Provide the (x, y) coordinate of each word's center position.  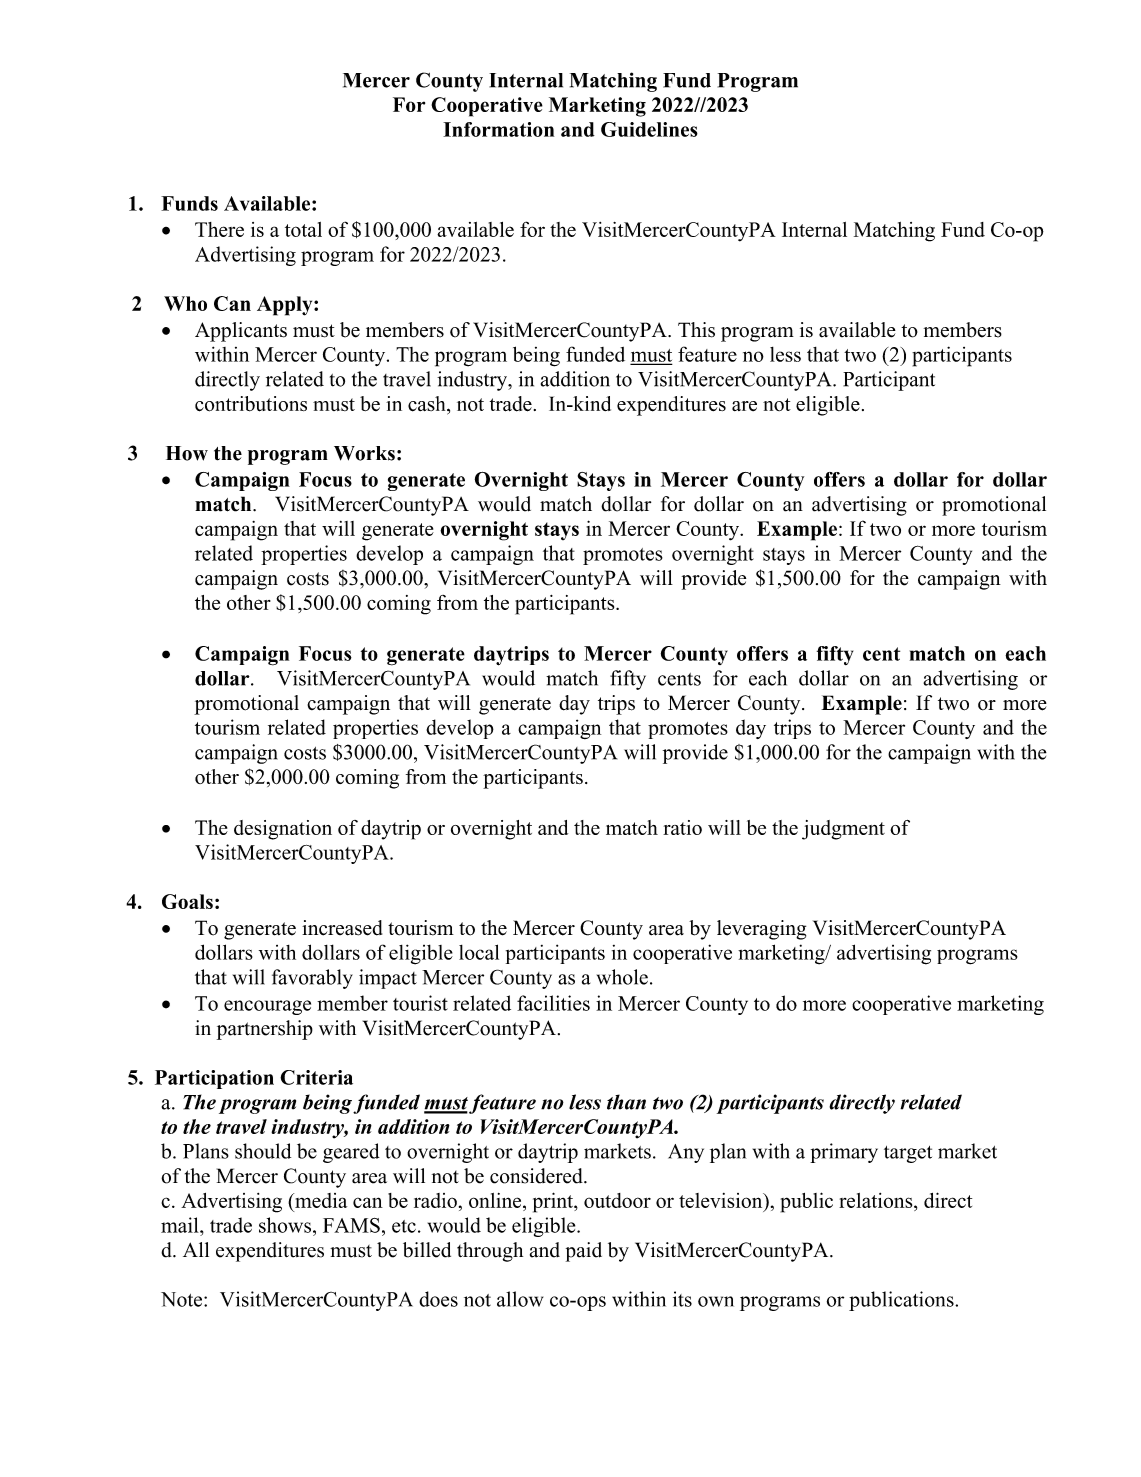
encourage (267, 1007)
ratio (682, 827)
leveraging (761, 930)
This (696, 330)
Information (498, 129)
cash (428, 405)
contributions (251, 404)
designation (283, 830)
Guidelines (649, 129)
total (303, 229)
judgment (843, 830)
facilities (553, 1003)
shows (286, 1225)
